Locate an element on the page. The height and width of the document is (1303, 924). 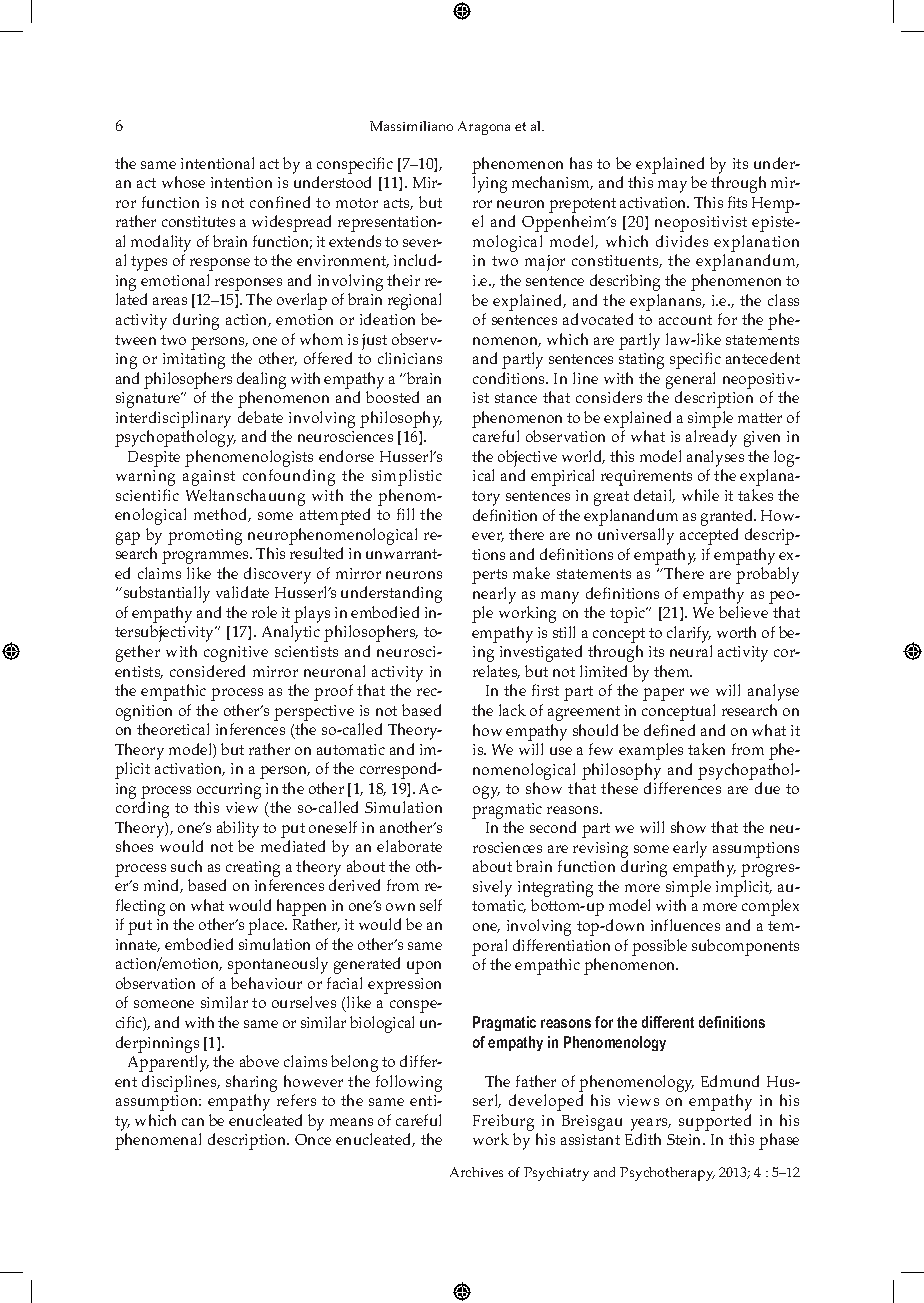
lack is located at coordinates (512, 710).
